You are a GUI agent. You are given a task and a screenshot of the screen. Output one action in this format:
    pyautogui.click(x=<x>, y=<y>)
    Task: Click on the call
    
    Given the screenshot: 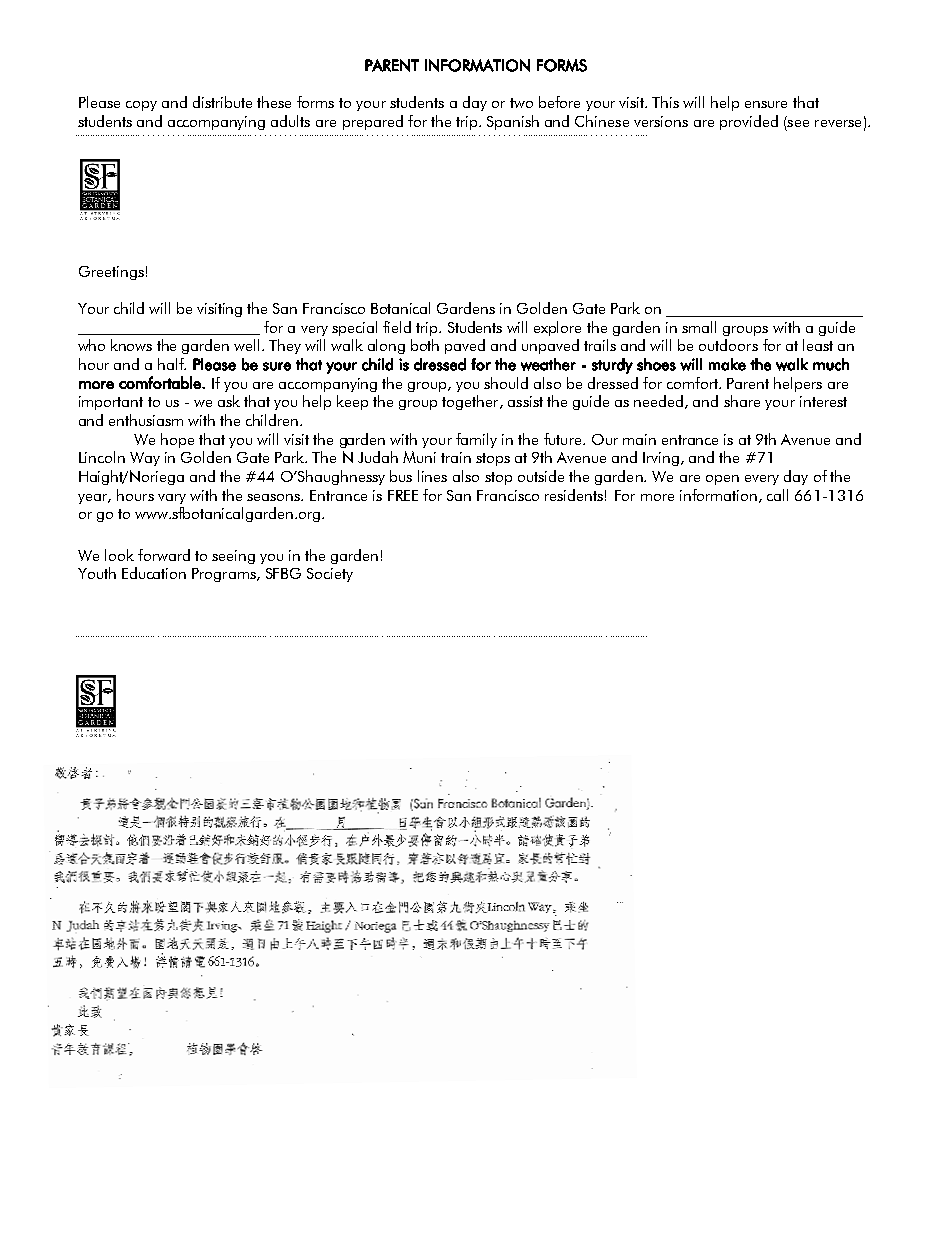 What is the action you would take?
    pyautogui.click(x=777, y=495)
